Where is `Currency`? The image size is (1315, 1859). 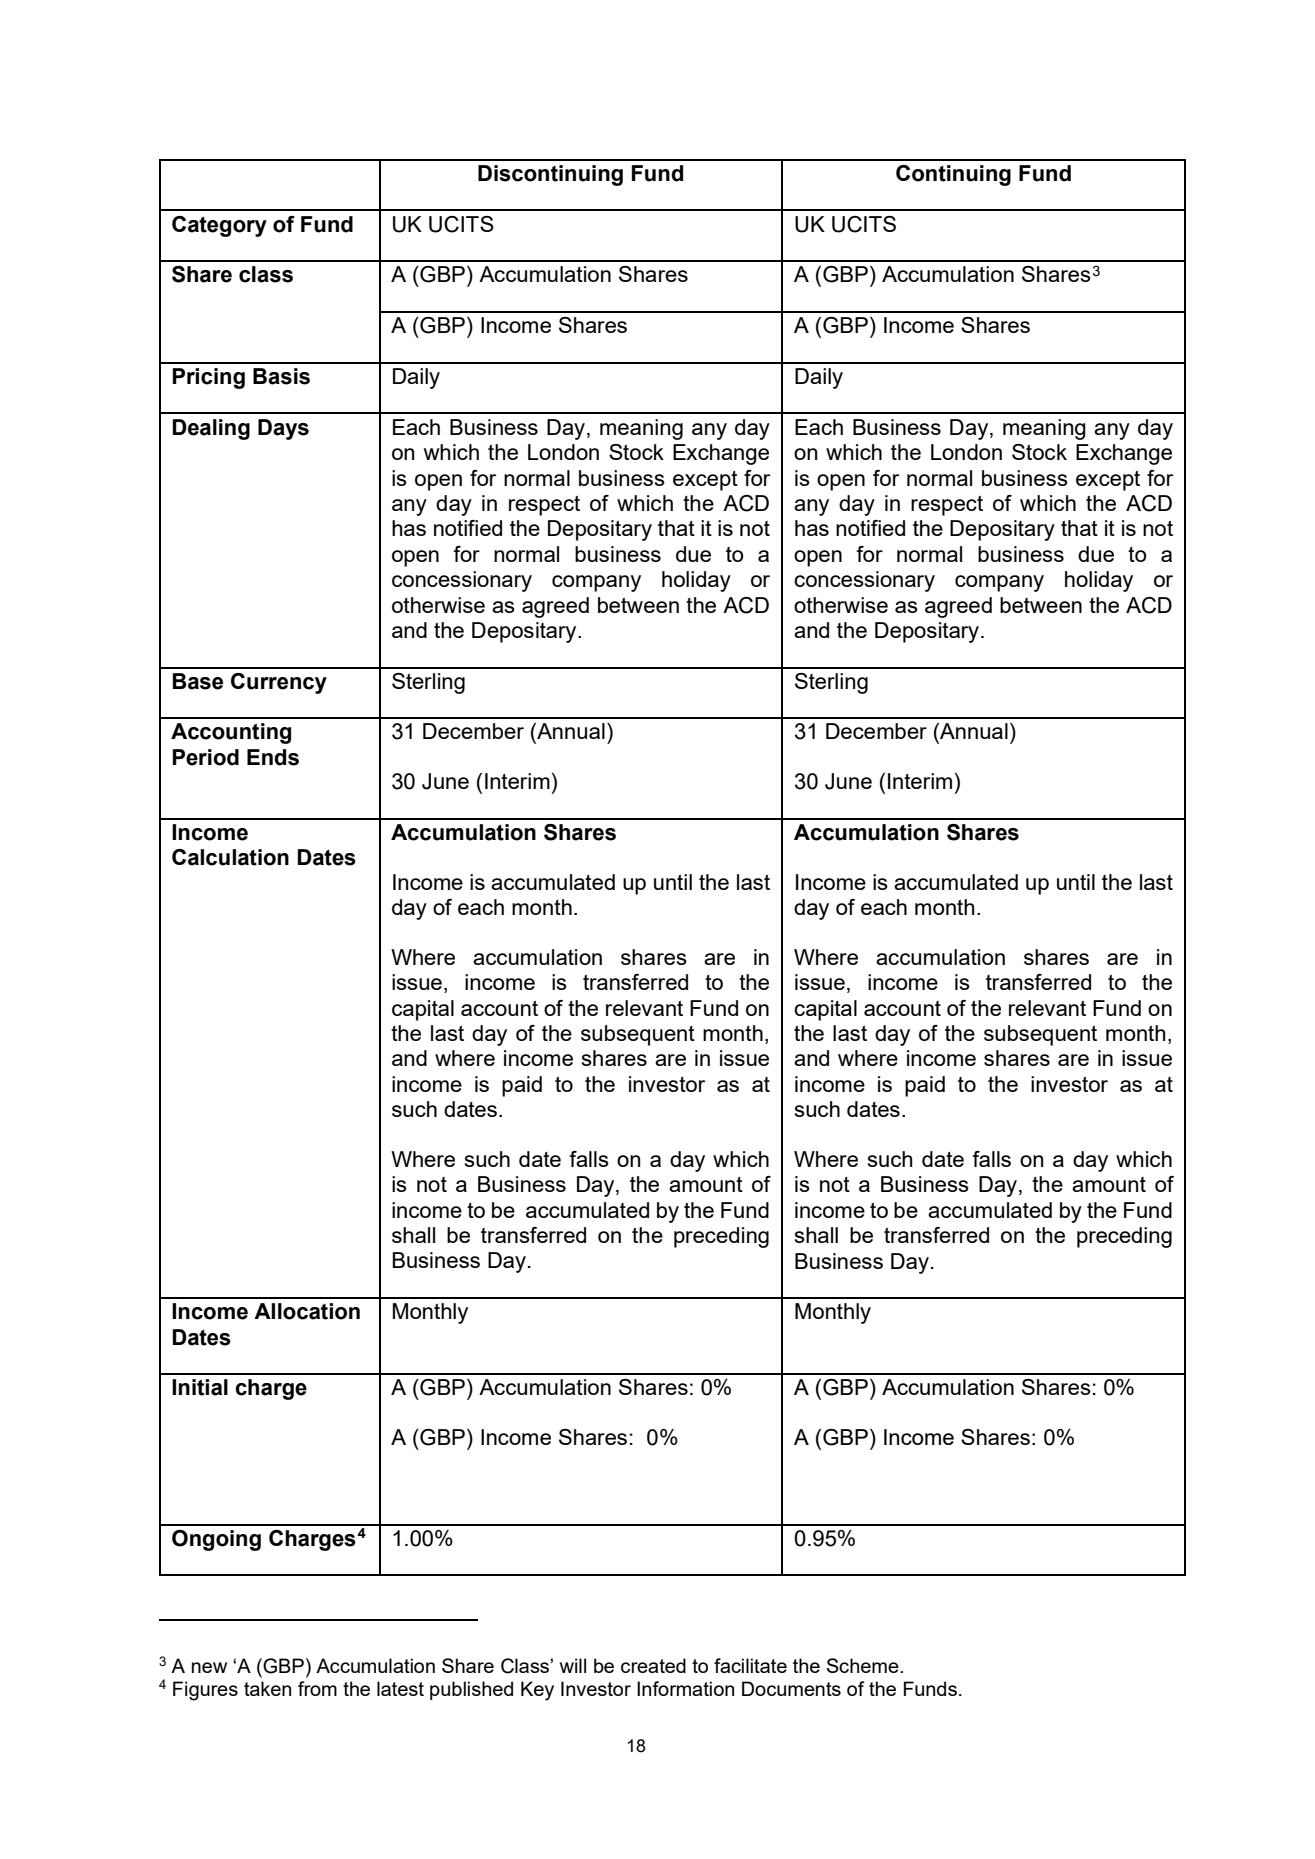
Currency is located at coordinates (279, 683).
